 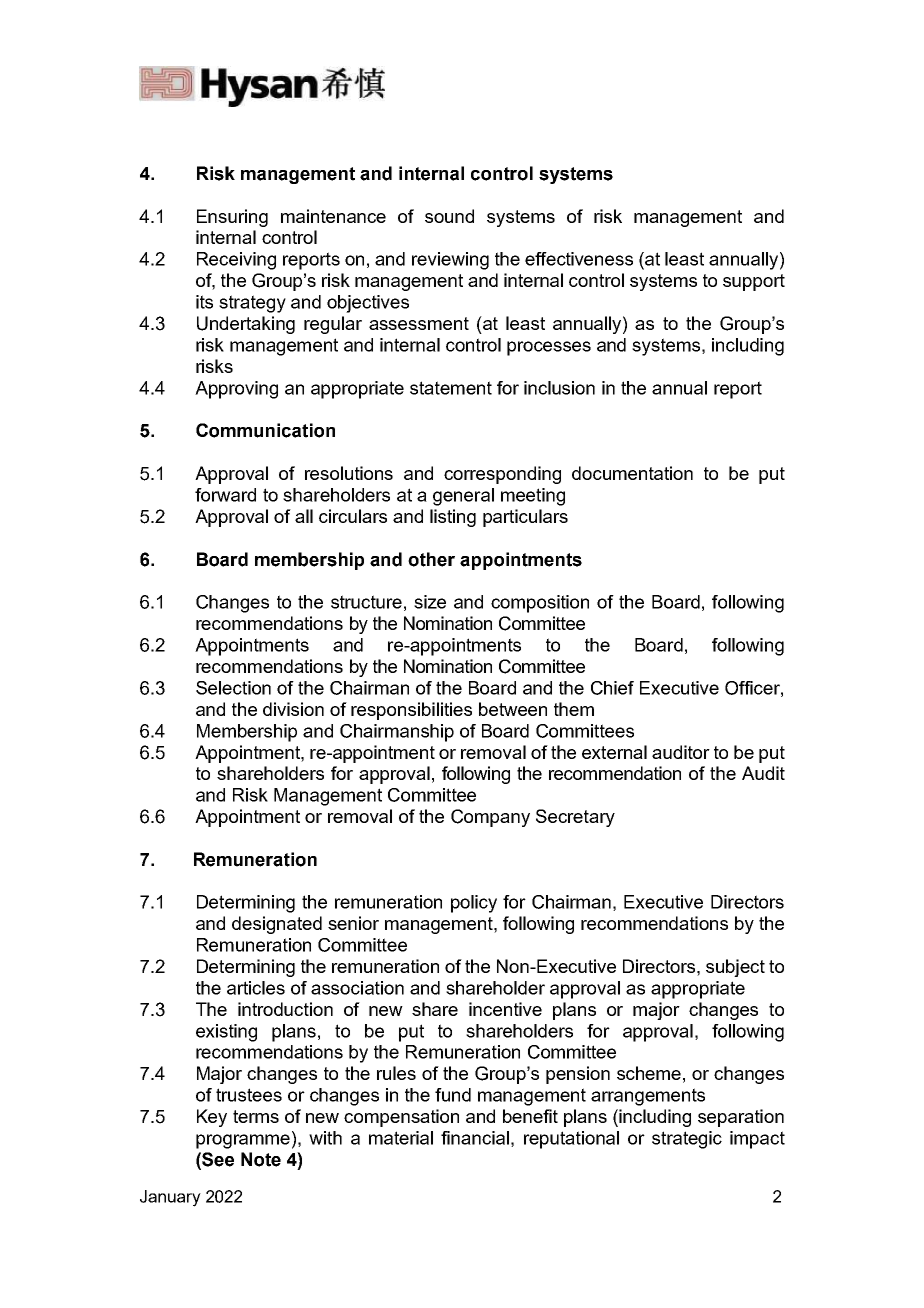 I want to click on support, so click(x=754, y=282).
